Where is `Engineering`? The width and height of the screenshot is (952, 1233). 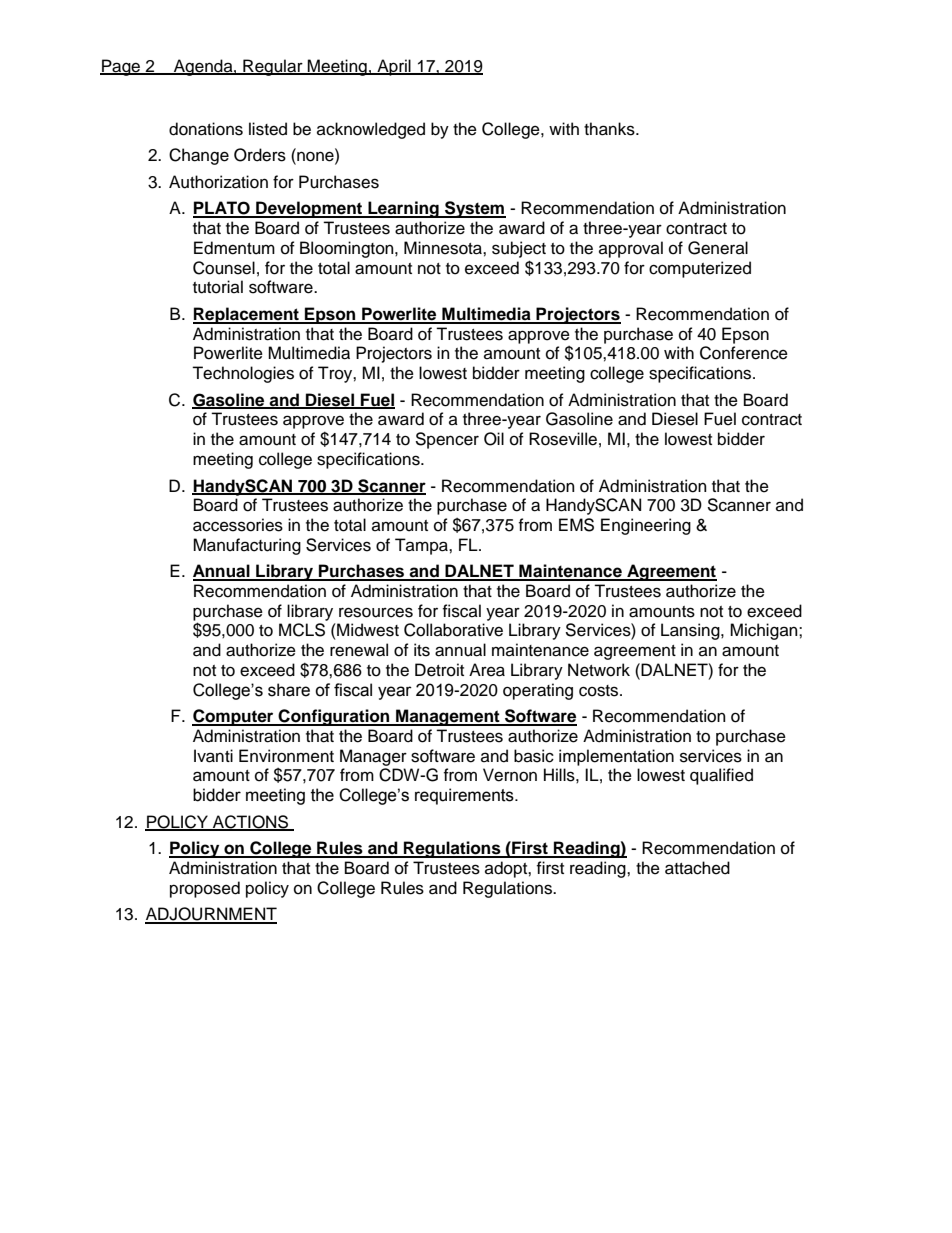
Engineering is located at coordinates (646, 526).
